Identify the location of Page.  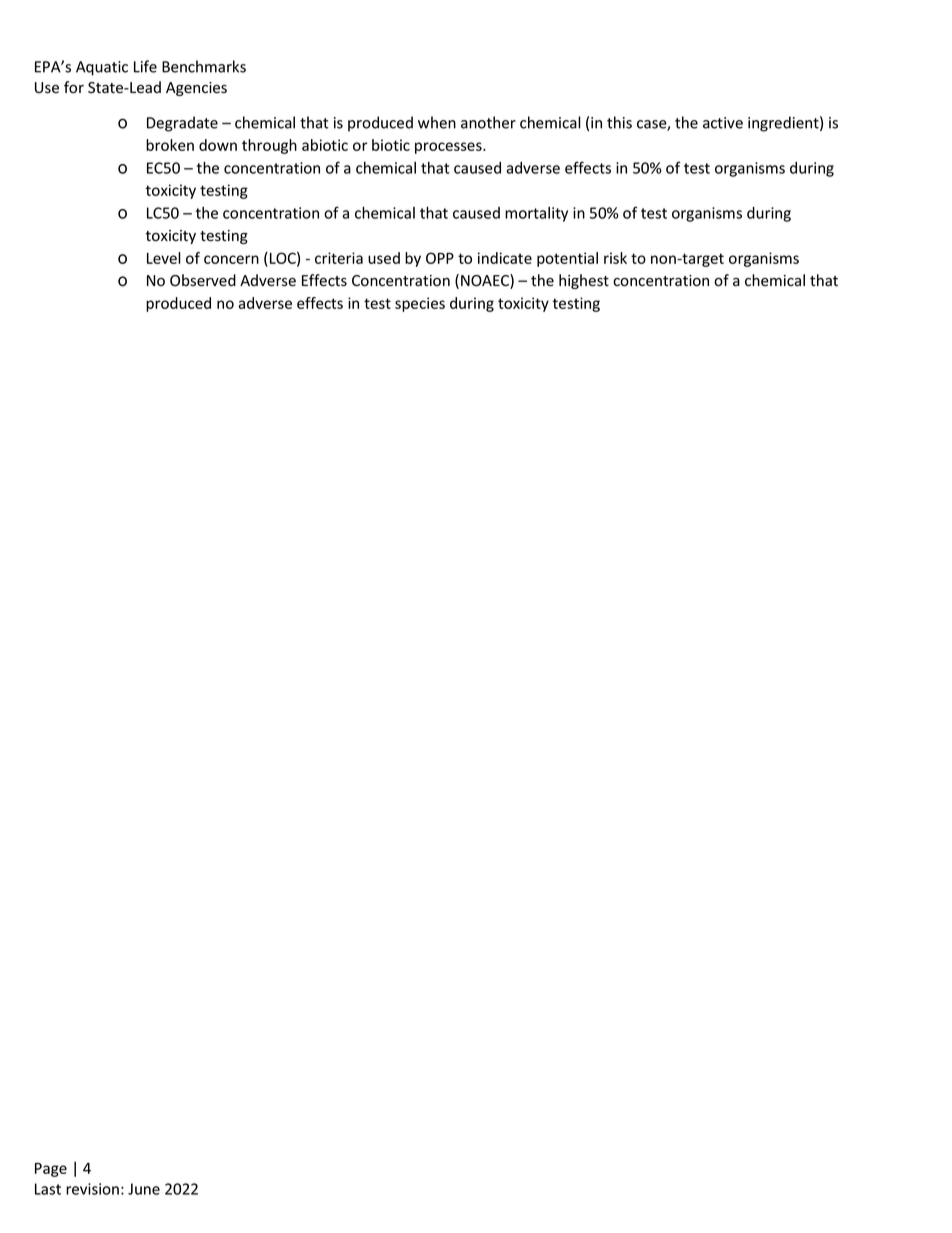
(51, 1170).
